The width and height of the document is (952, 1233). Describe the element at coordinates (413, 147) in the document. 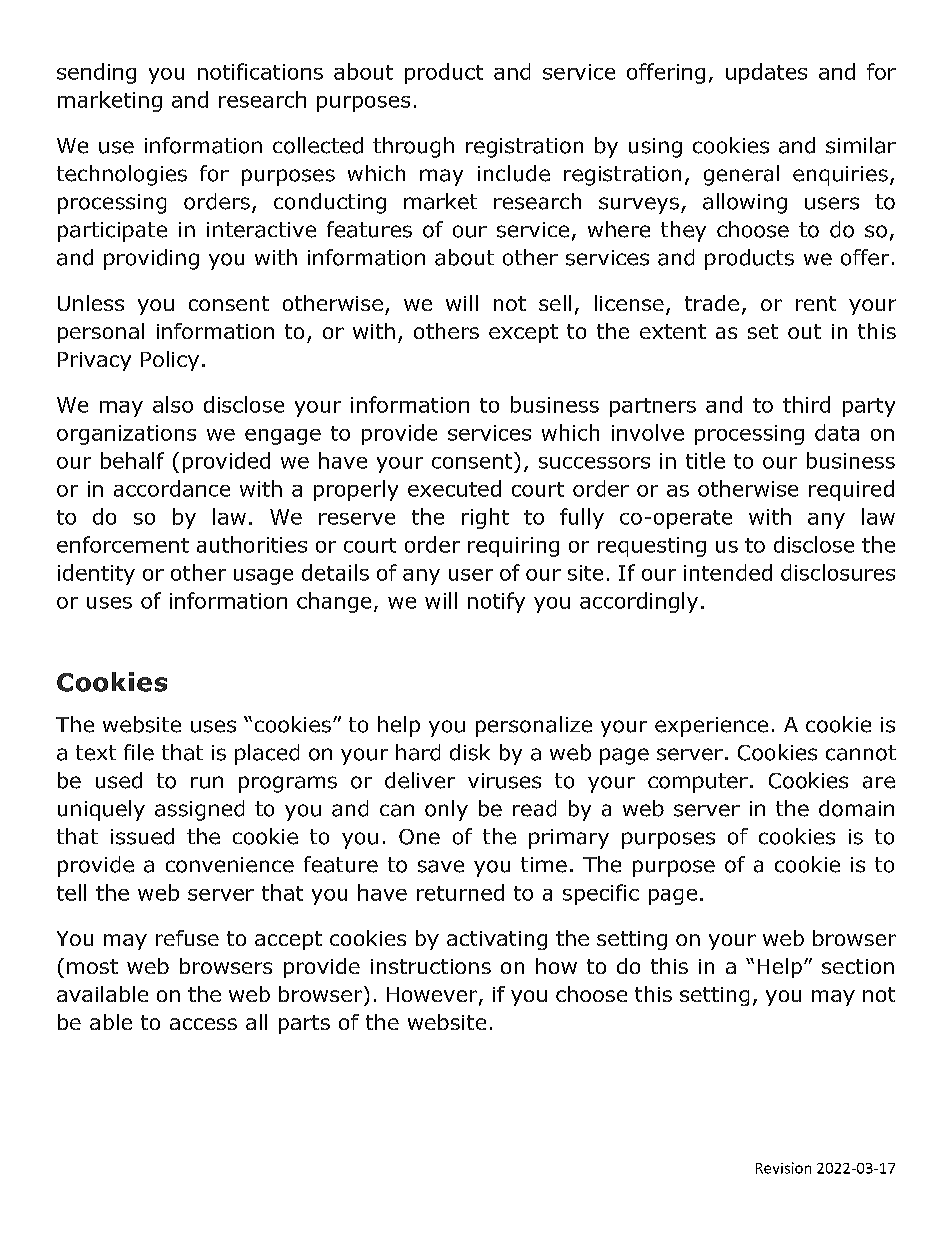

I see `through` at that location.
